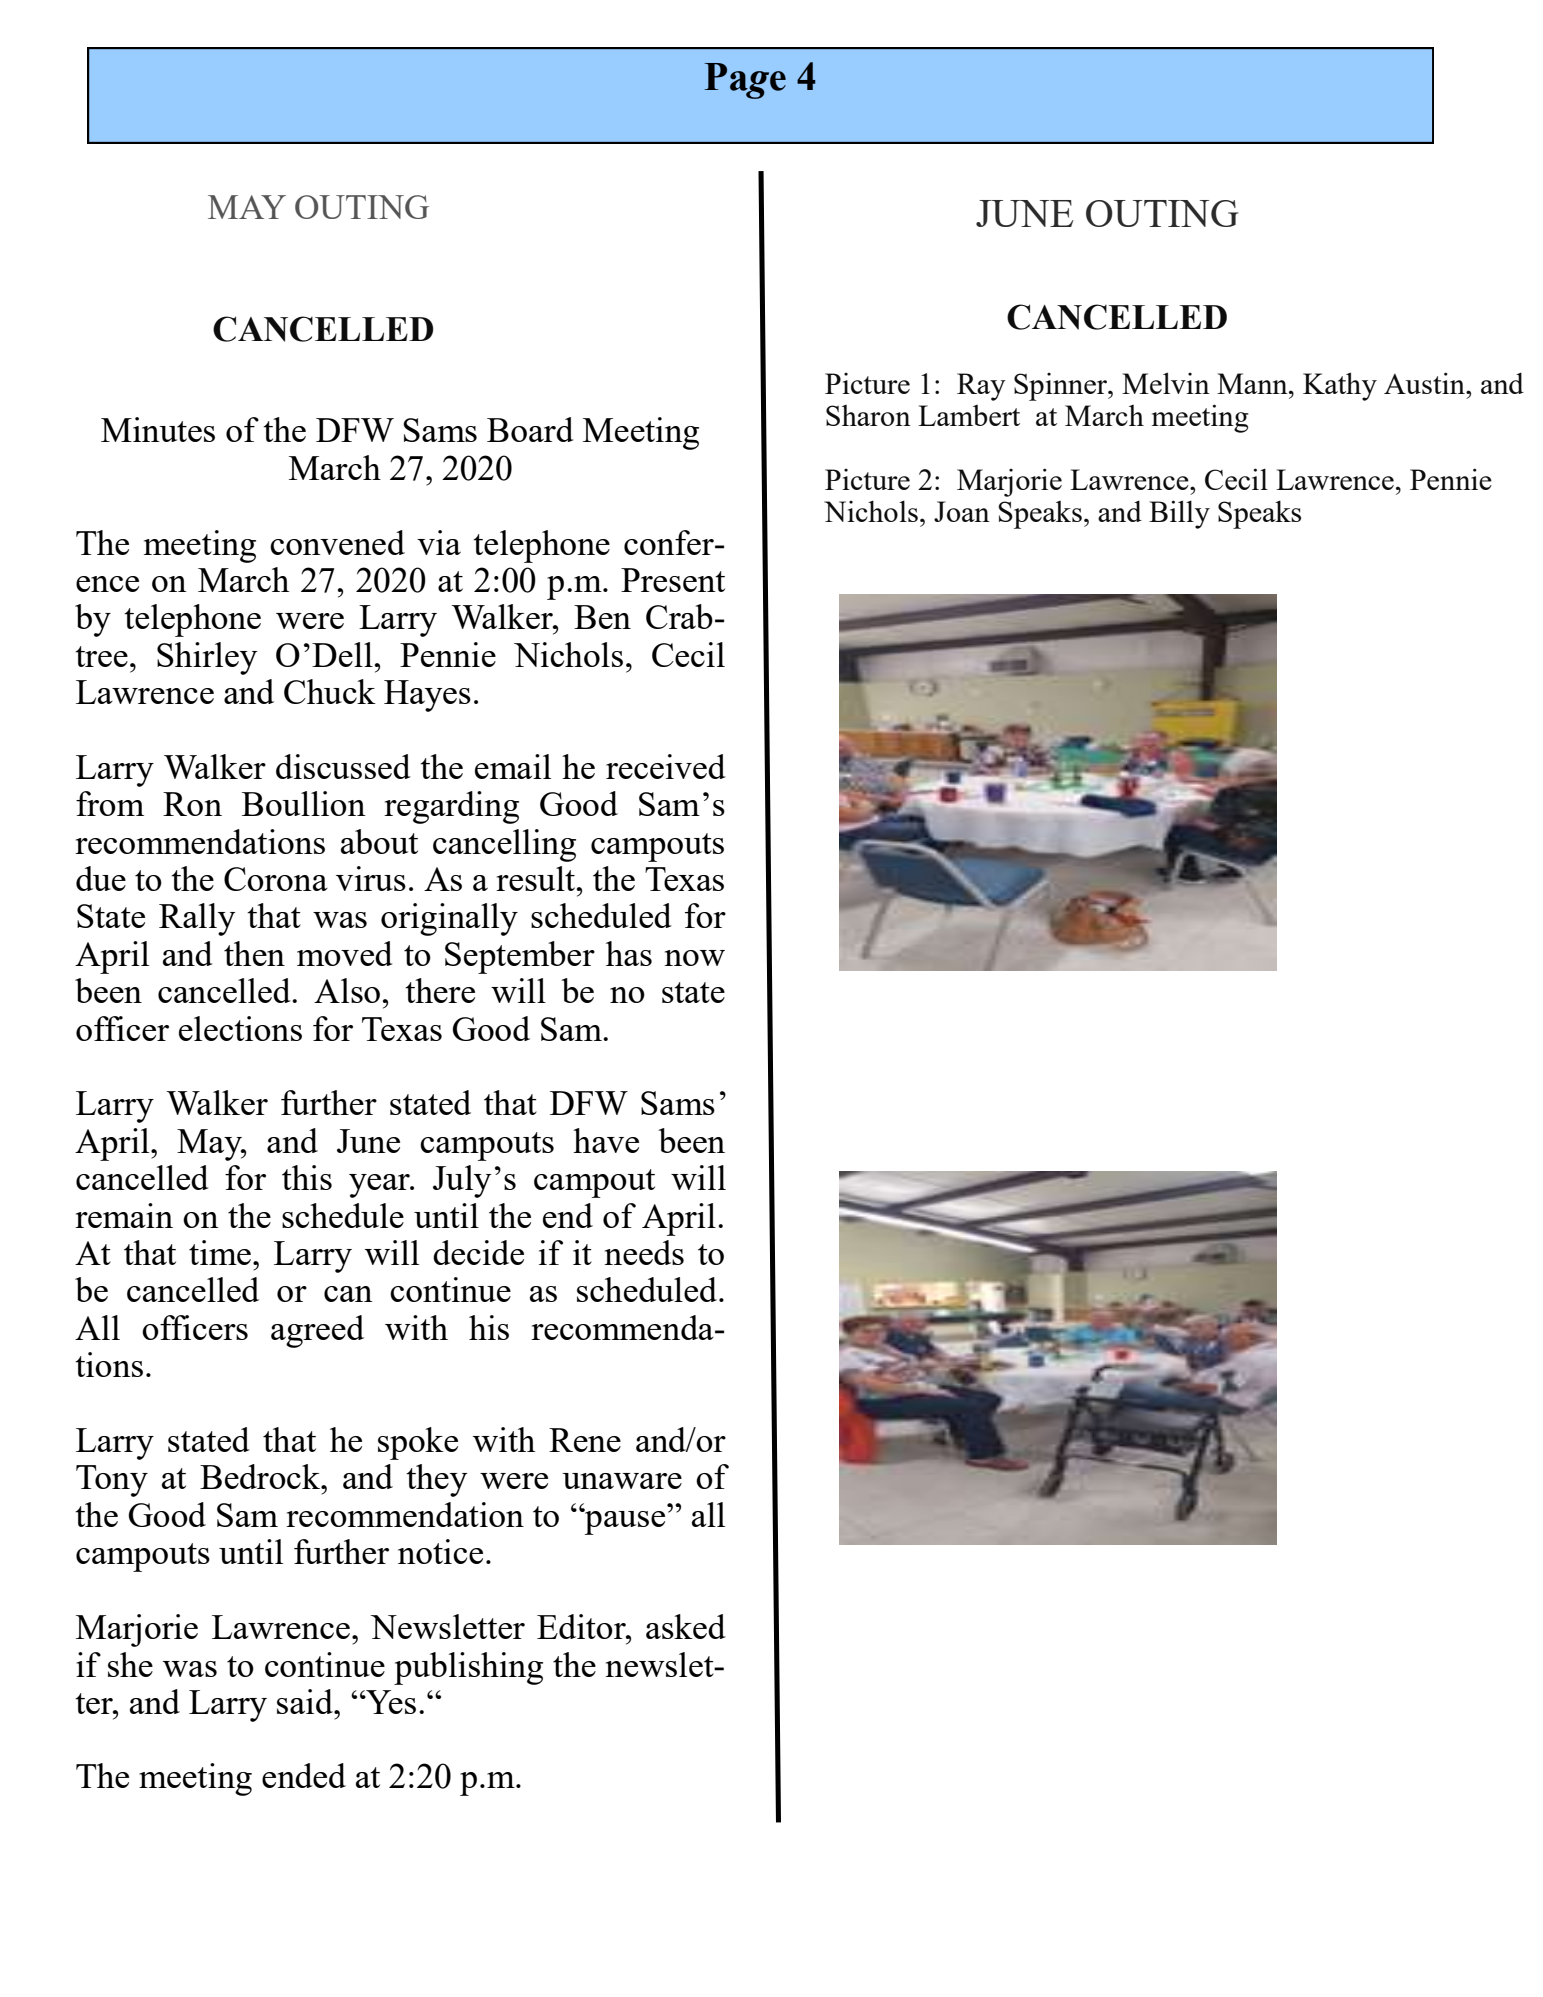  What do you see at coordinates (622, 1481) in the document?
I see `unaware` at bounding box center [622, 1481].
